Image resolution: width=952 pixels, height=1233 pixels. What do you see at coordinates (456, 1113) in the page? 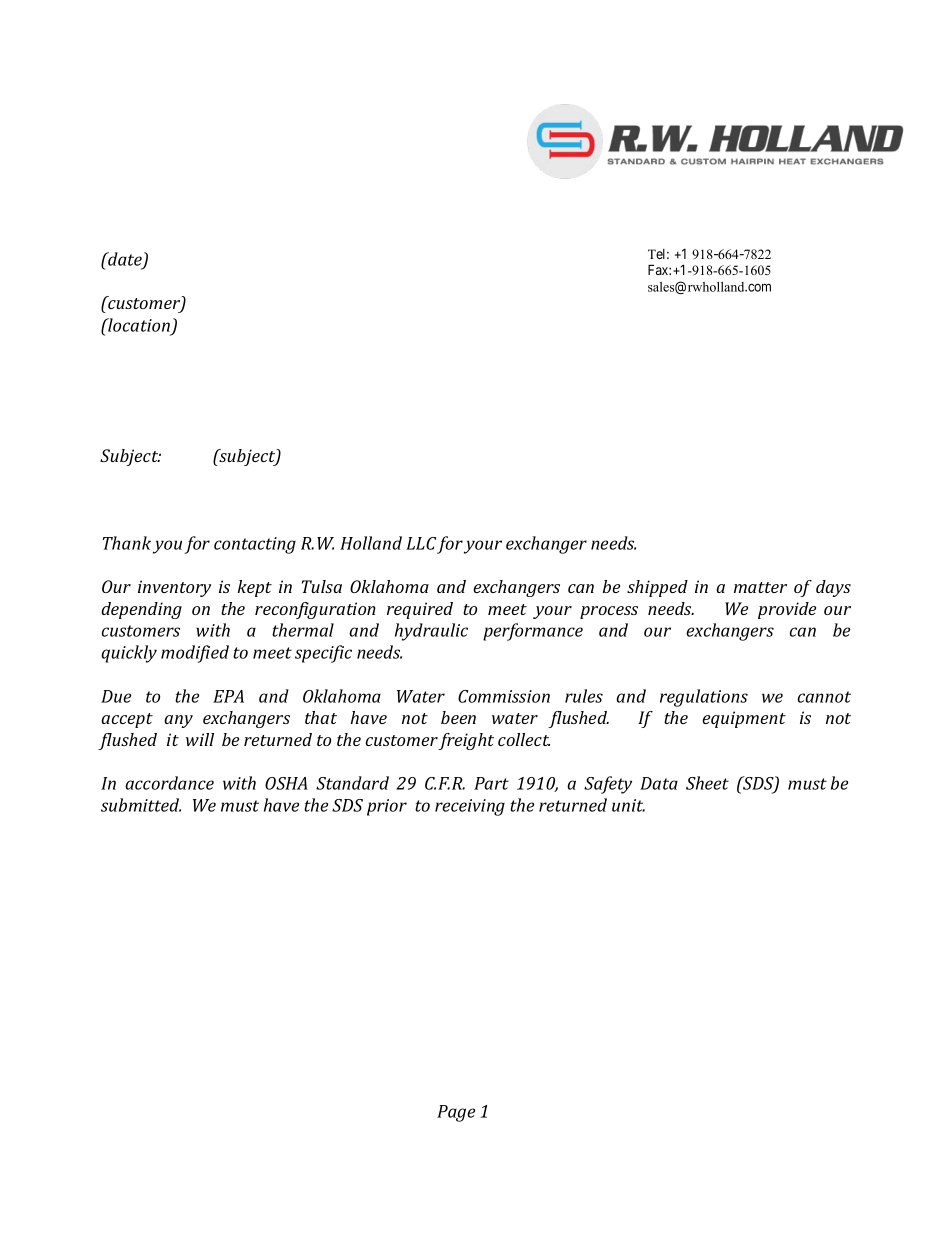
I see `Page` at bounding box center [456, 1113].
